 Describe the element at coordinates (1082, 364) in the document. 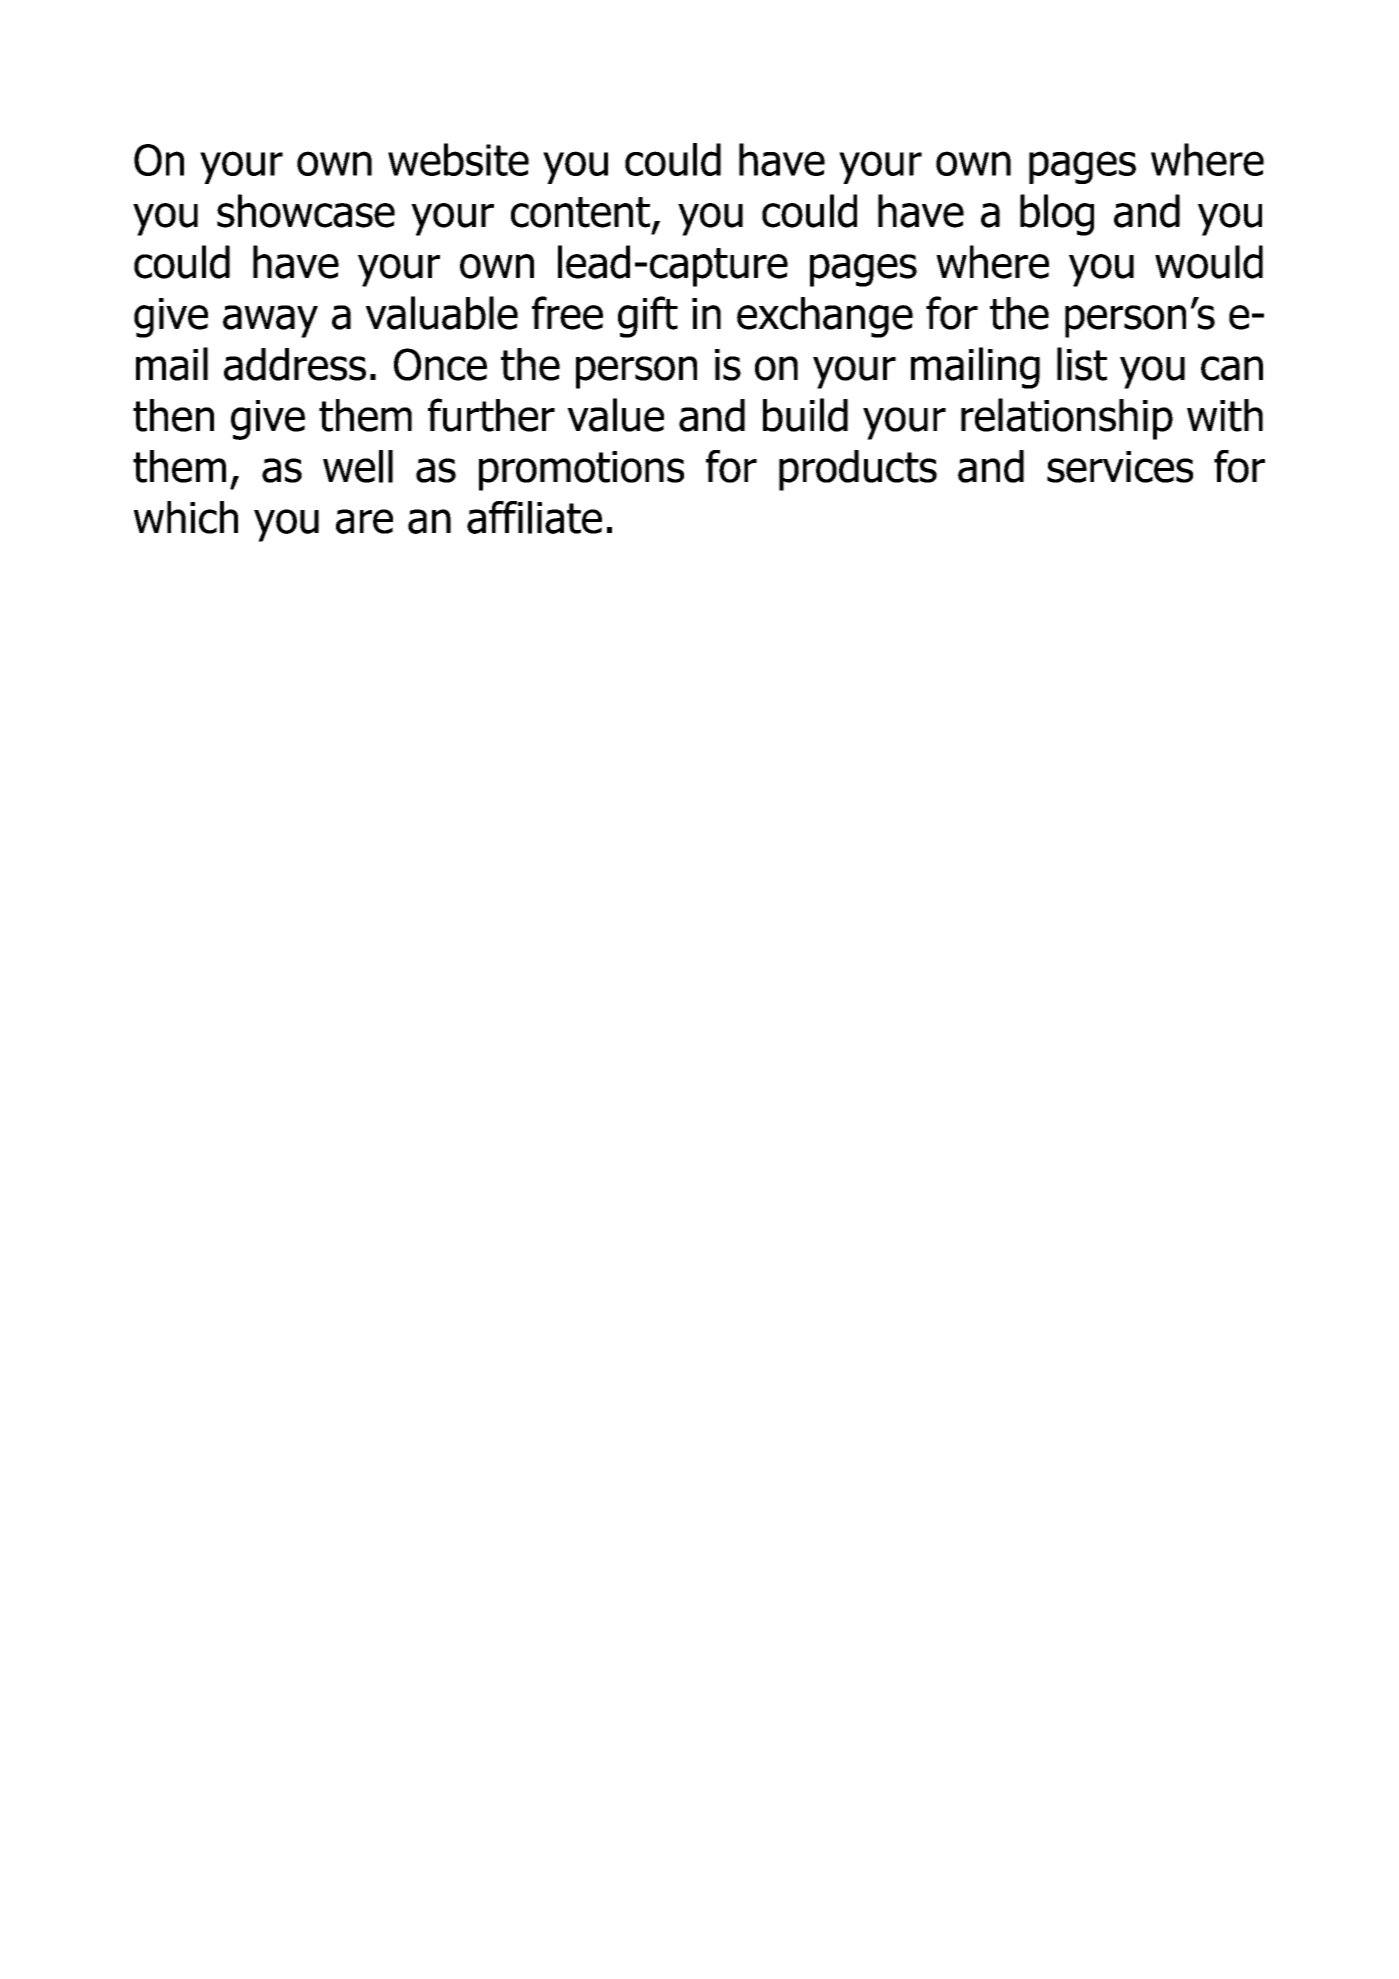

I see `list` at that location.
